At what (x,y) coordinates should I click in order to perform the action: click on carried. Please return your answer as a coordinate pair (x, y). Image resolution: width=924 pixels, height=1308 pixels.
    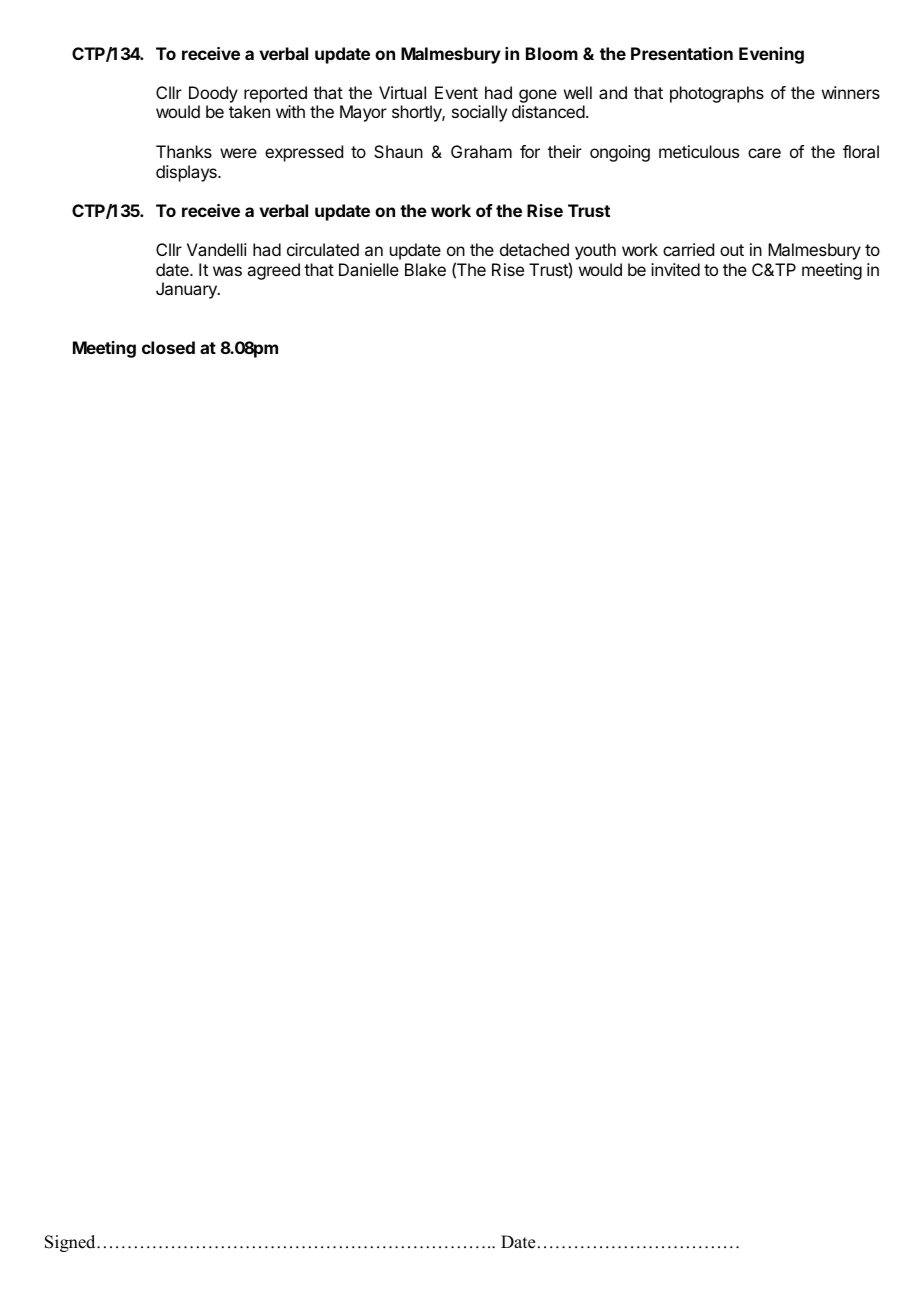
    Looking at the image, I should click on (688, 249).
